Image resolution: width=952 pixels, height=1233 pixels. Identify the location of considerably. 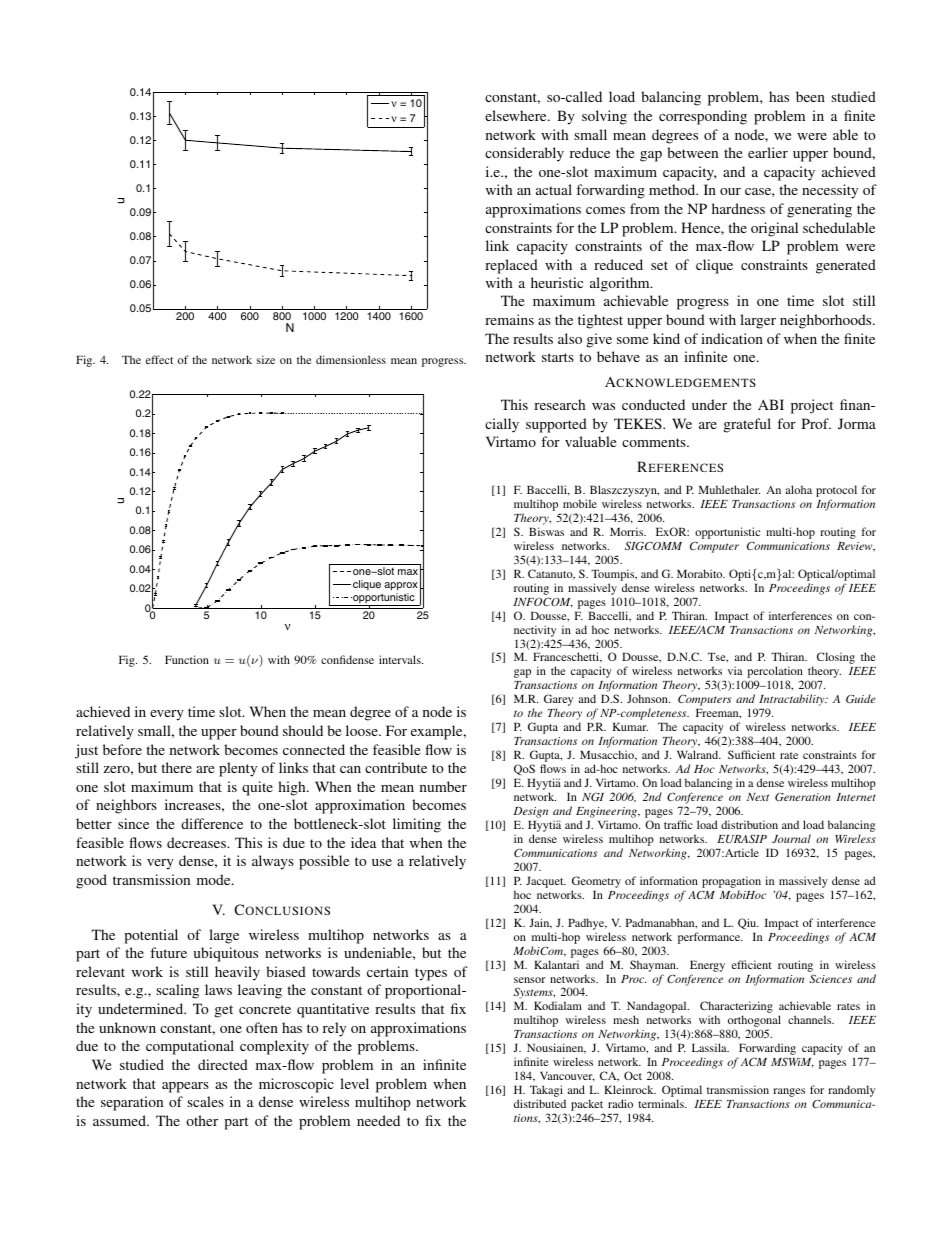
(524, 154).
